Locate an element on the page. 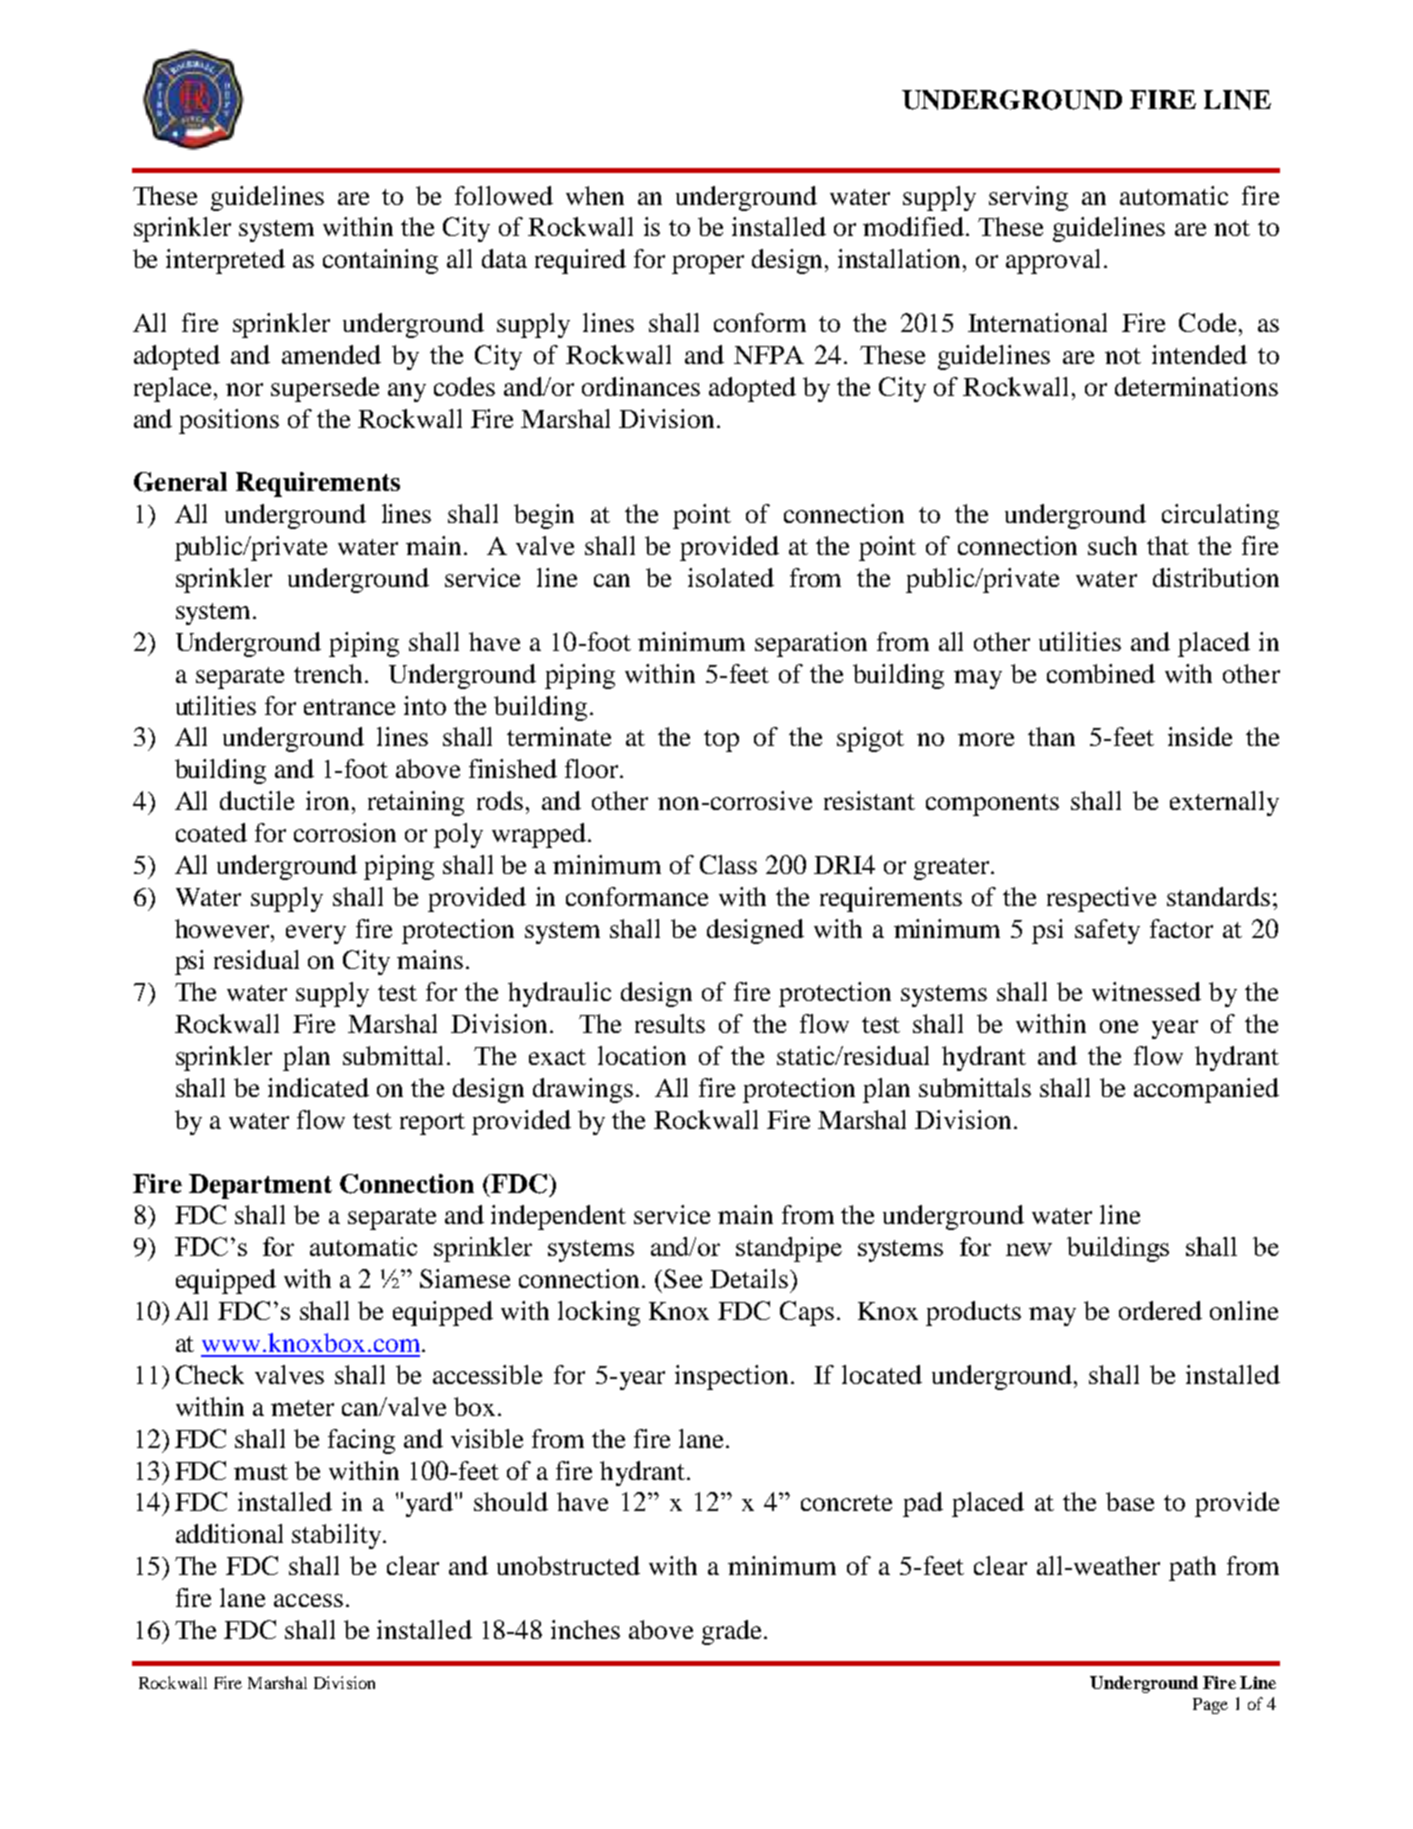 This image has width=1413, height=1829. proper is located at coordinates (708, 264).
